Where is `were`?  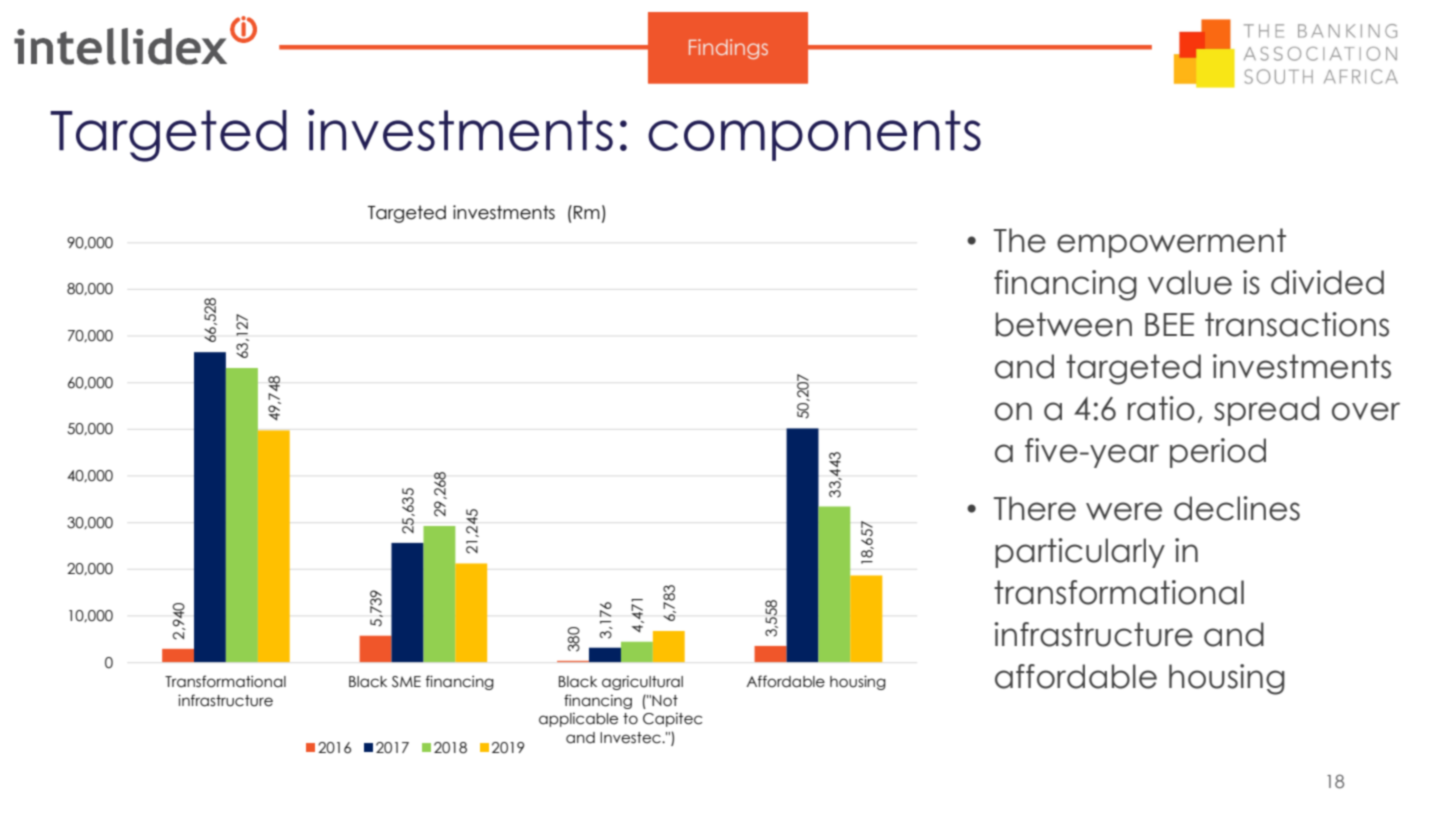
were is located at coordinates (1124, 511).
